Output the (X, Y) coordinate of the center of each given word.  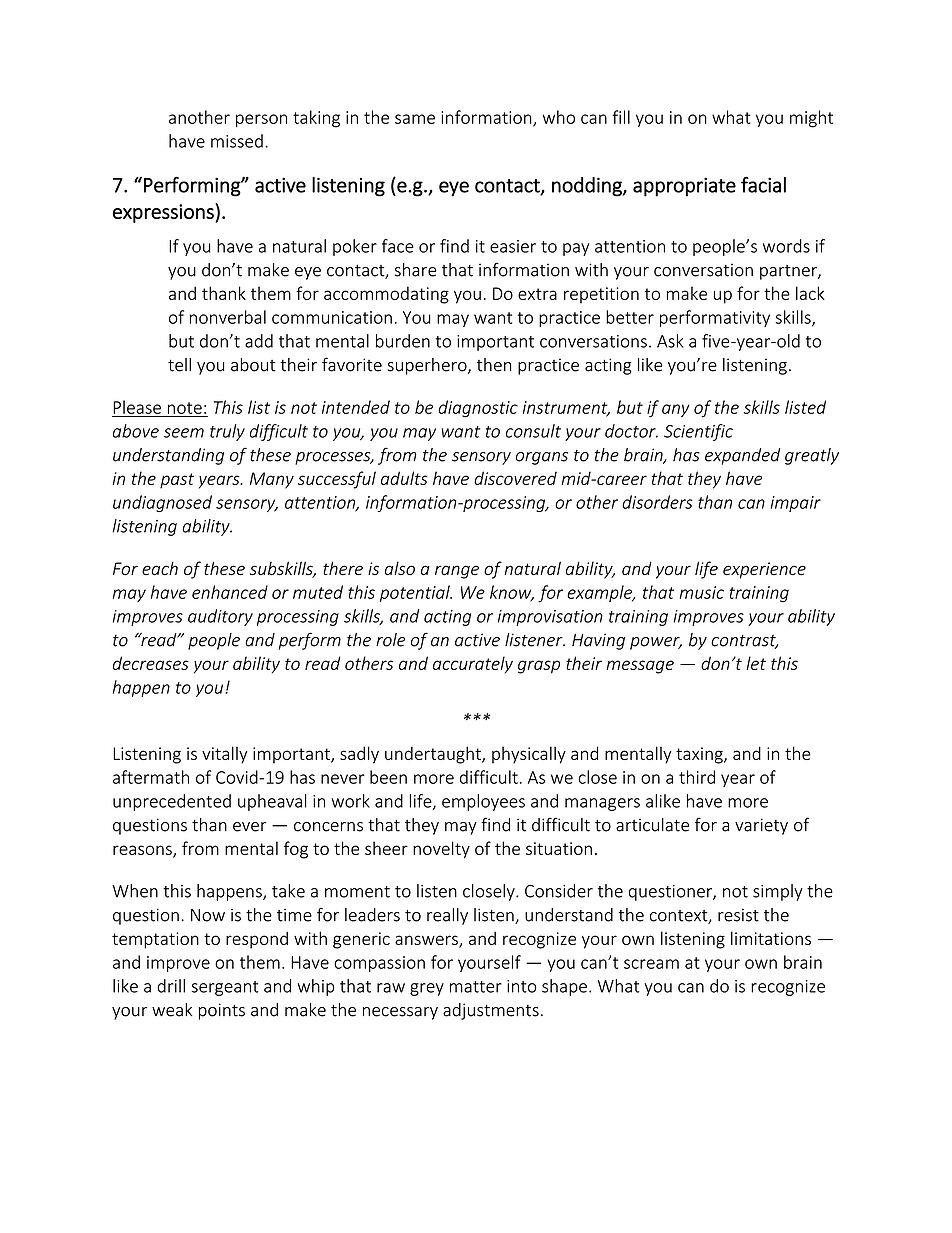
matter (476, 987)
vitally (225, 755)
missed (237, 141)
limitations (771, 938)
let (756, 663)
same (415, 119)
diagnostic (478, 409)
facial (763, 185)
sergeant (225, 988)
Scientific (698, 432)
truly (227, 432)
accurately (473, 665)
